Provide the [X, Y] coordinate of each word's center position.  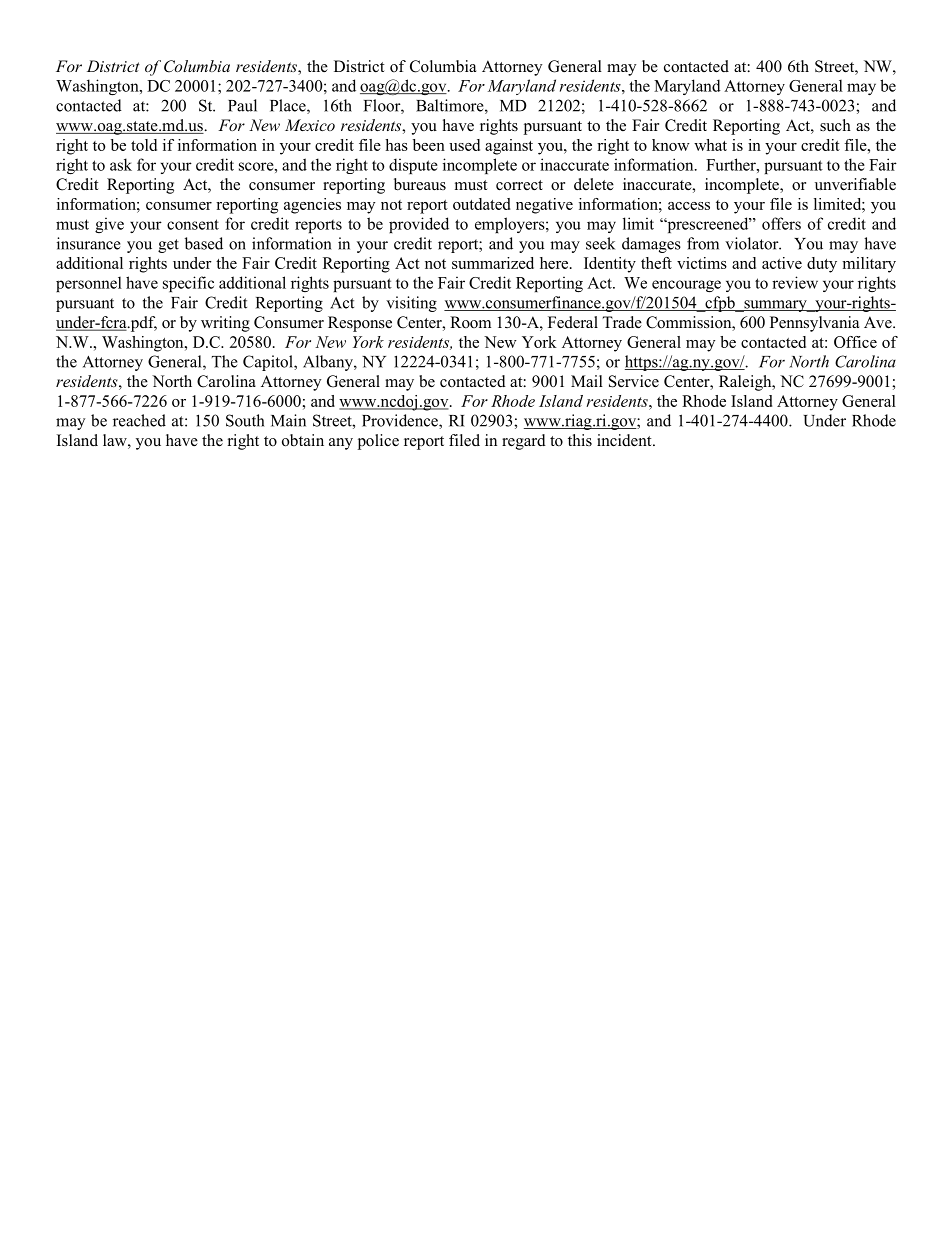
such [835, 125]
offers [781, 223]
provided [419, 225]
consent [193, 224]
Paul [242, 105]
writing [225, 324]
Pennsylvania [814, 324]
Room [470, 322]
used [464, 145]
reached [139, 420]
